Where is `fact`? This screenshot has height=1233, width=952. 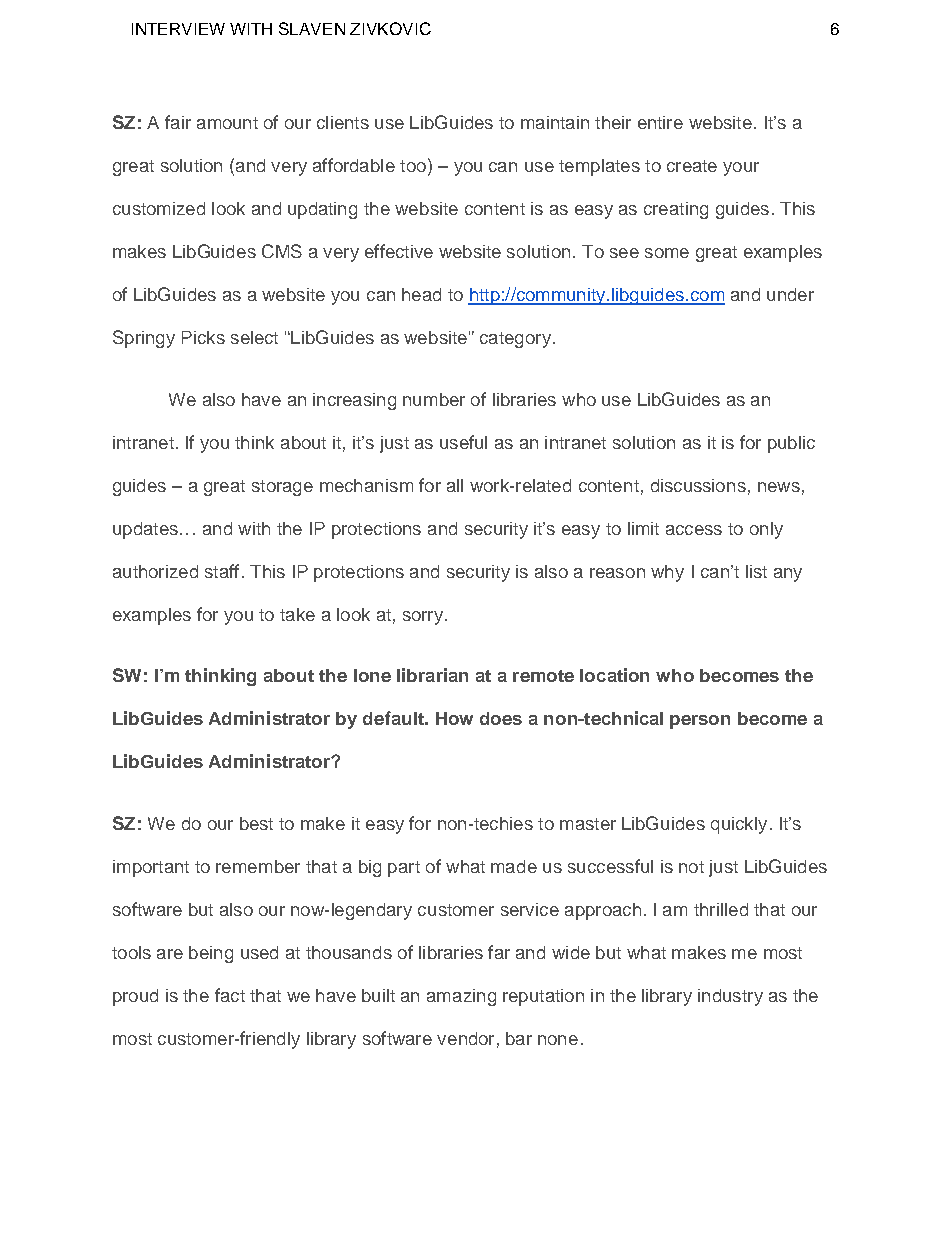
fact is located at coordinates (230, 995).
